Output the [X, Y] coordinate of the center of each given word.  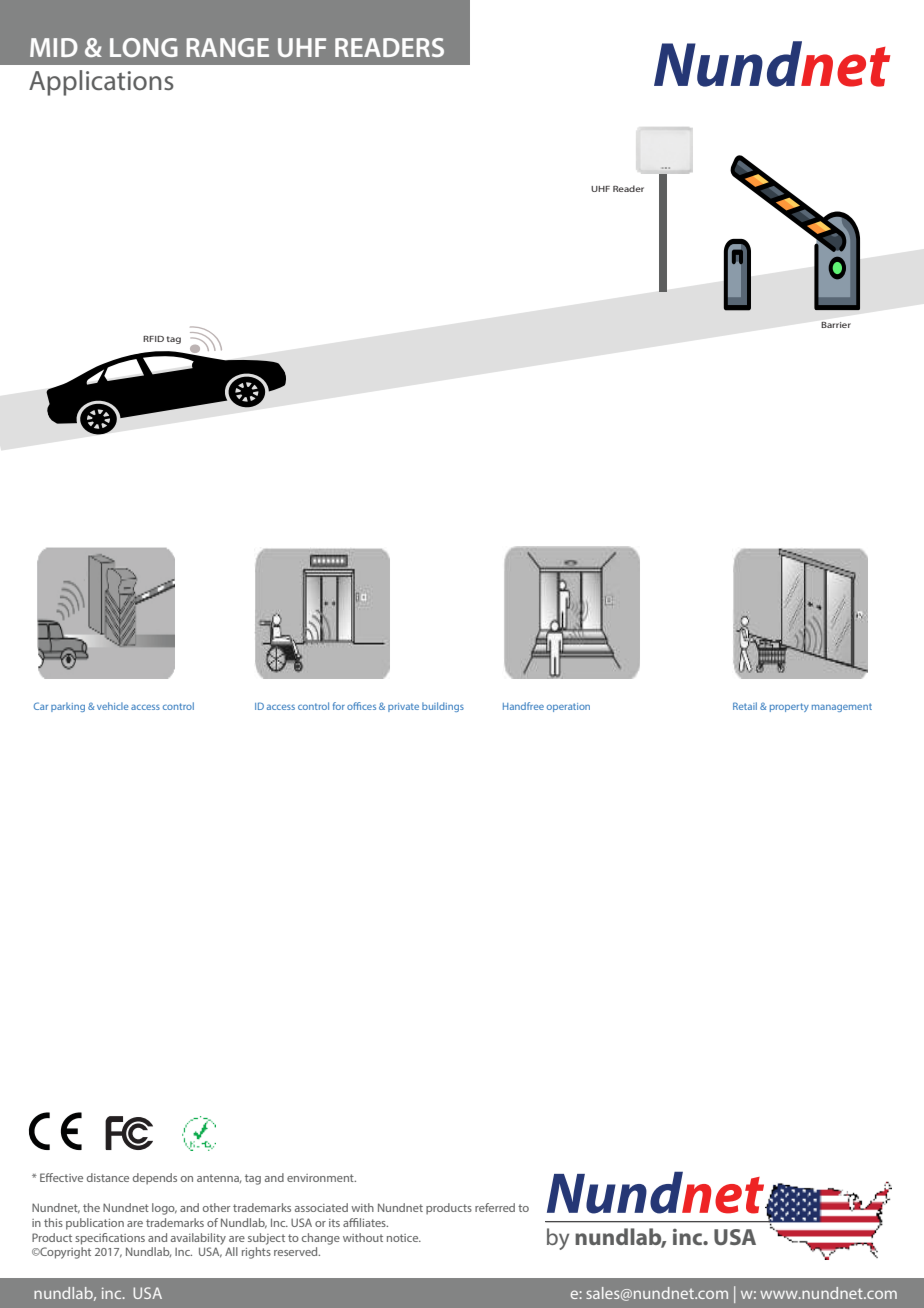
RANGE [228, 47]
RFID [153, 339]
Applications [101, 83]
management [842, 707]
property [789, 707]
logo [164, 1209]
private [403, 707]
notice [404, 1238]
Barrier [836, 325]
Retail [745, 706]
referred [495, 1207]
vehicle [113, 706]
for [339, 706]
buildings [443, 707]
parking [68, 707]
